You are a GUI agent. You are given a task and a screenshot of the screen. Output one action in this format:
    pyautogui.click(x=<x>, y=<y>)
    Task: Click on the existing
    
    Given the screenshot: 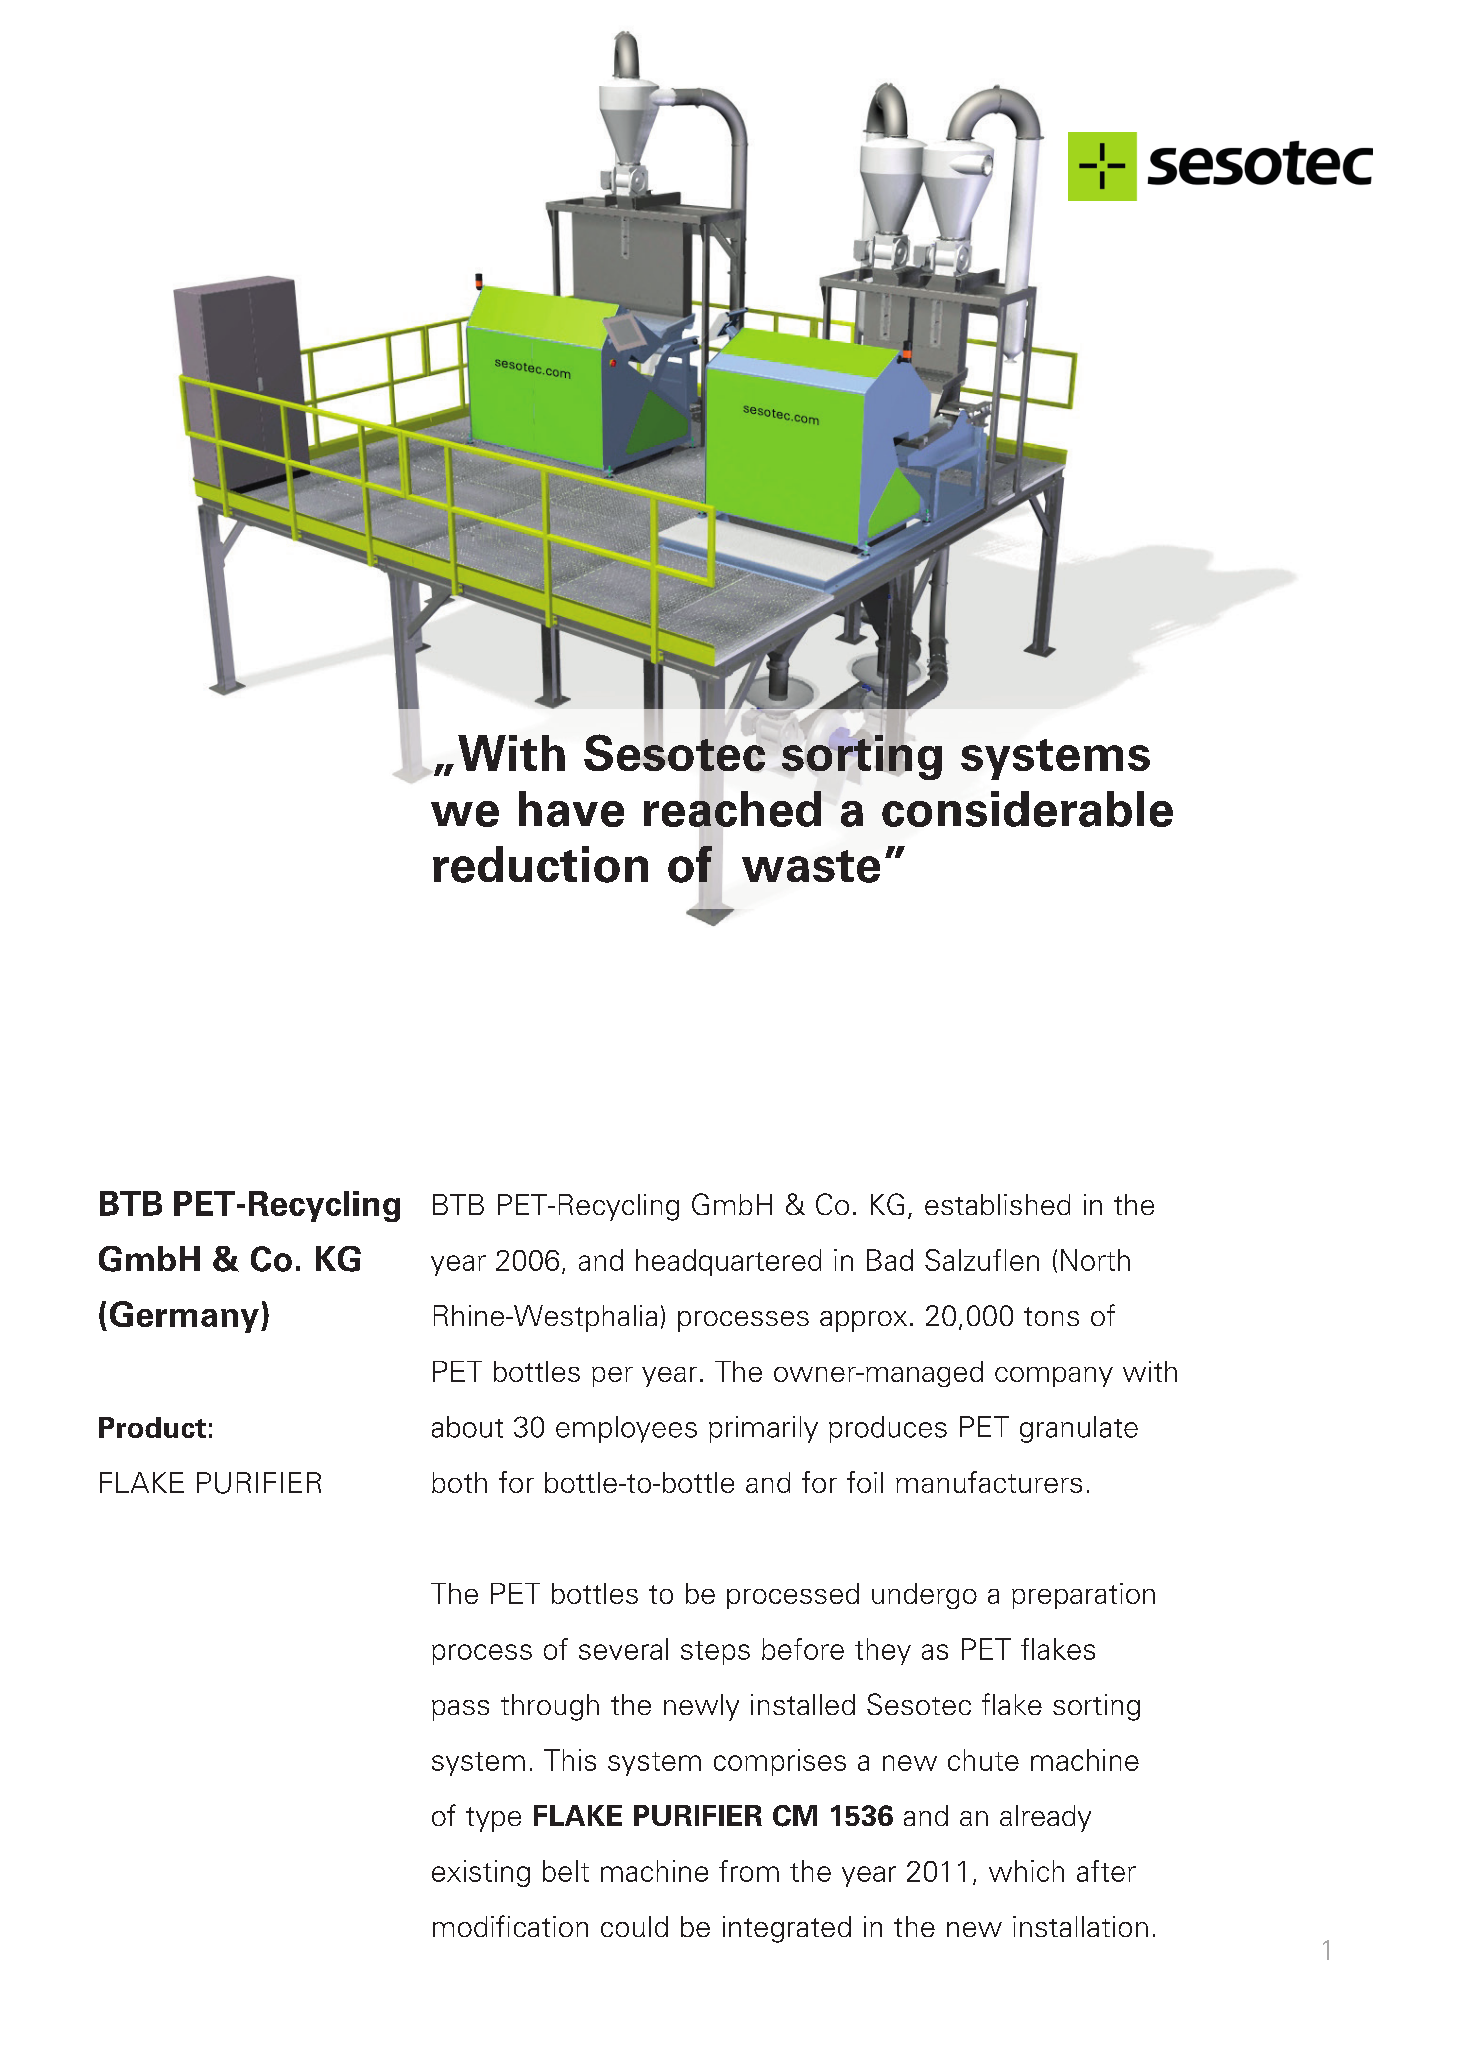 What is the action you would take?
    pyautogui.click(x=481, y=1873)
